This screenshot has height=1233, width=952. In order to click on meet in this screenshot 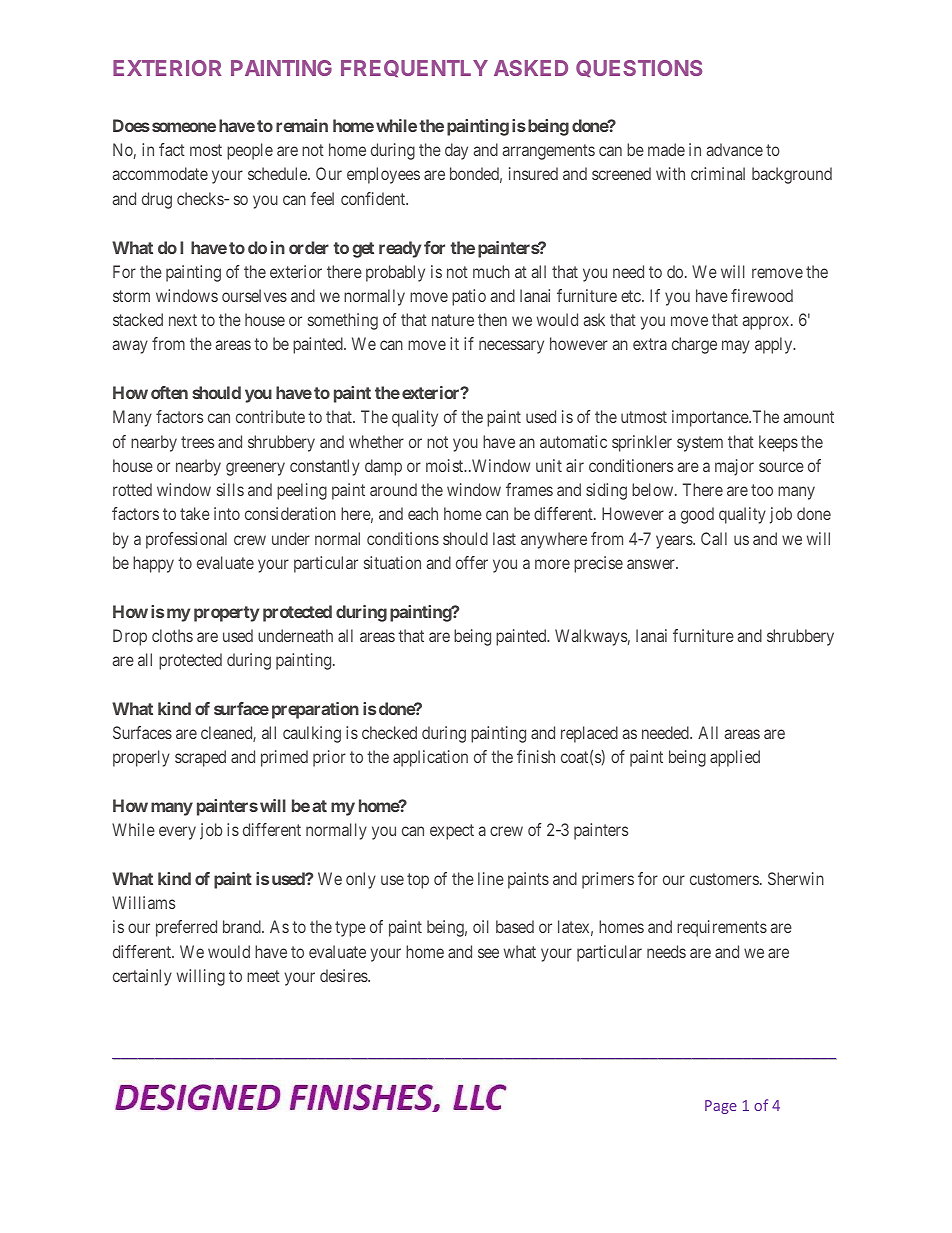, I will do `click(263, 976)`.
